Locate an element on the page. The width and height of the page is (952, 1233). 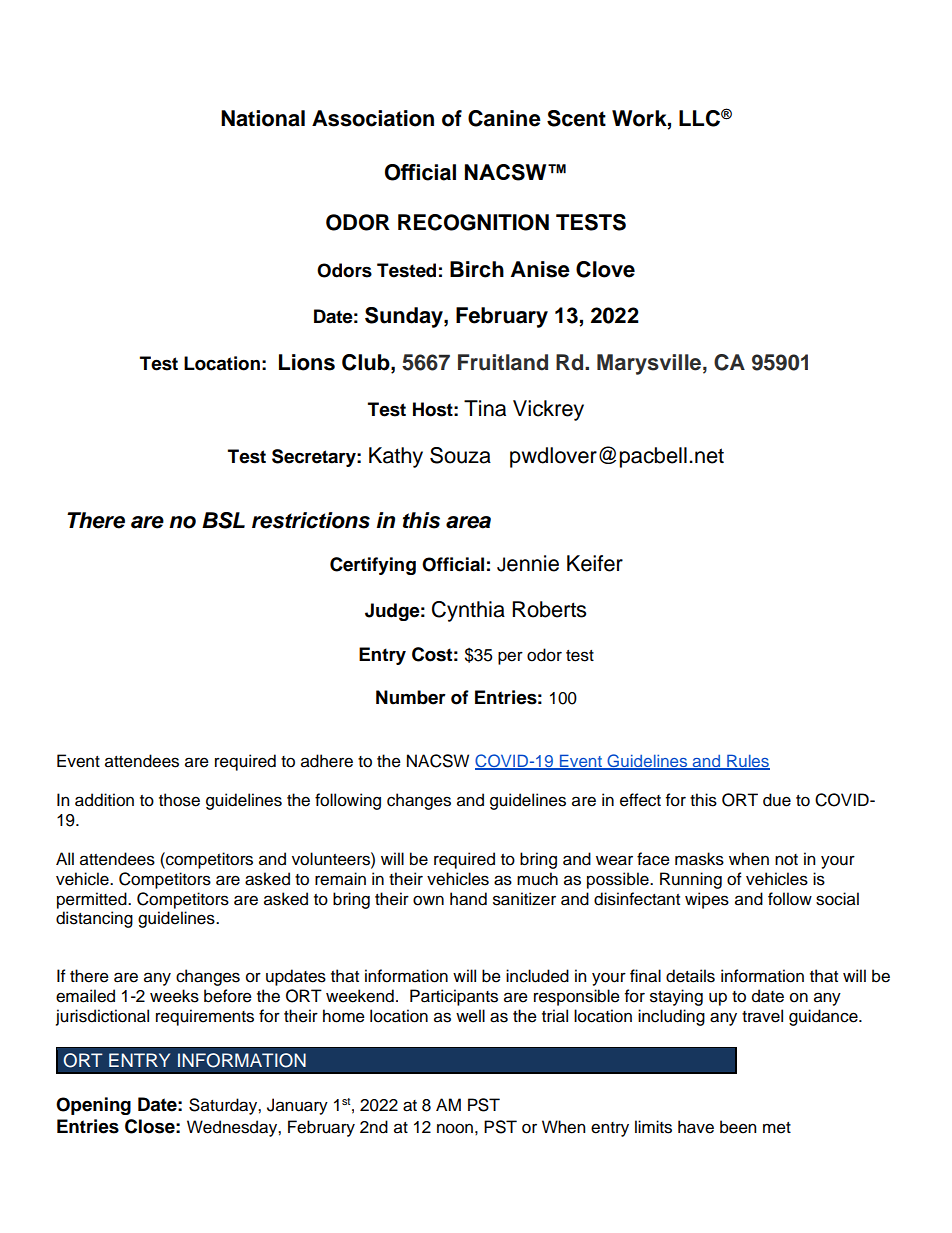
Scent is located at coordinates (576, 118).
